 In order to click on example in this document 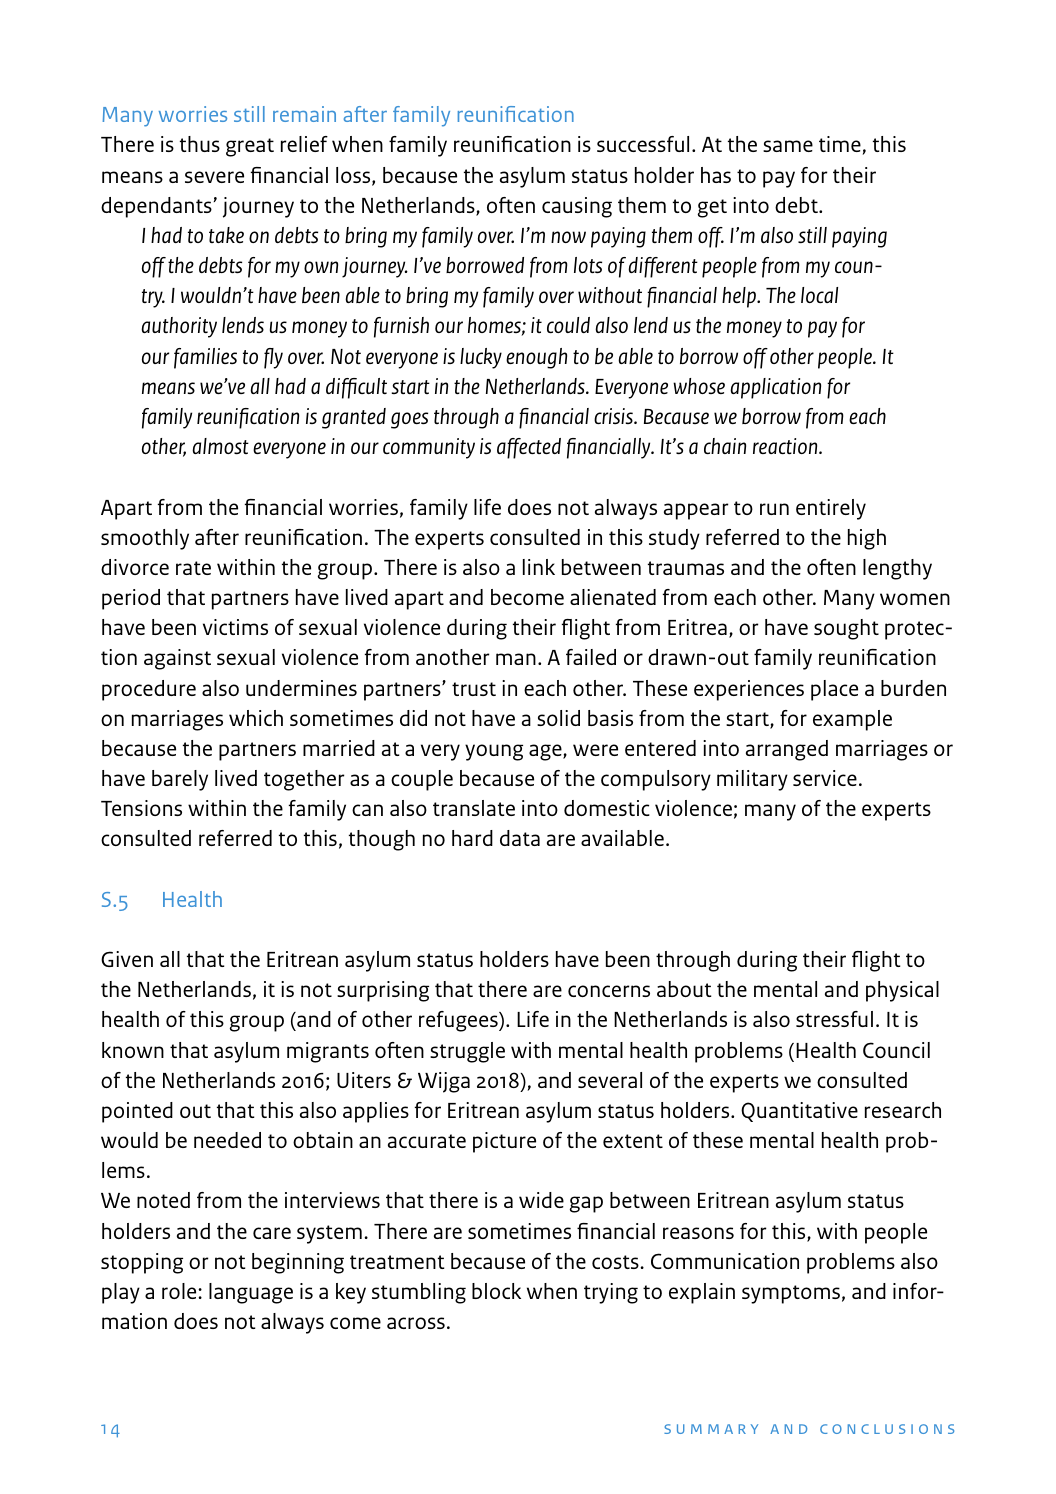, I will do `click(852, 720)`.
